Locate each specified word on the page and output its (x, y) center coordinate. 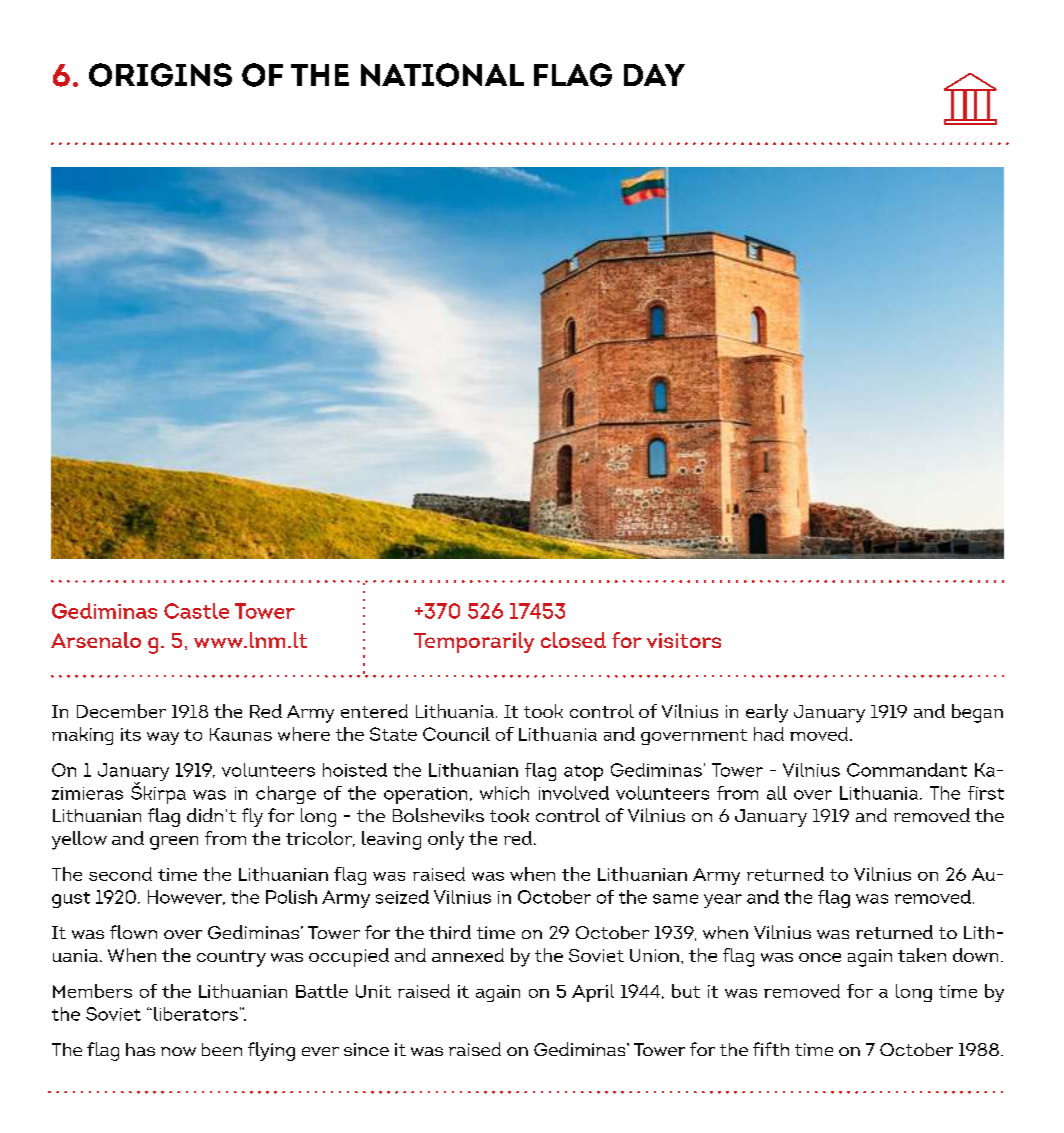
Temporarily (474, 642)
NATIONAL (442, 75)
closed (573, 640)
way (163, 738)
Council (456, 734)
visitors (684, 640)
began (977, 713)
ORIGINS (160, 75)
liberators (196, 1014)
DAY (654, 75)
